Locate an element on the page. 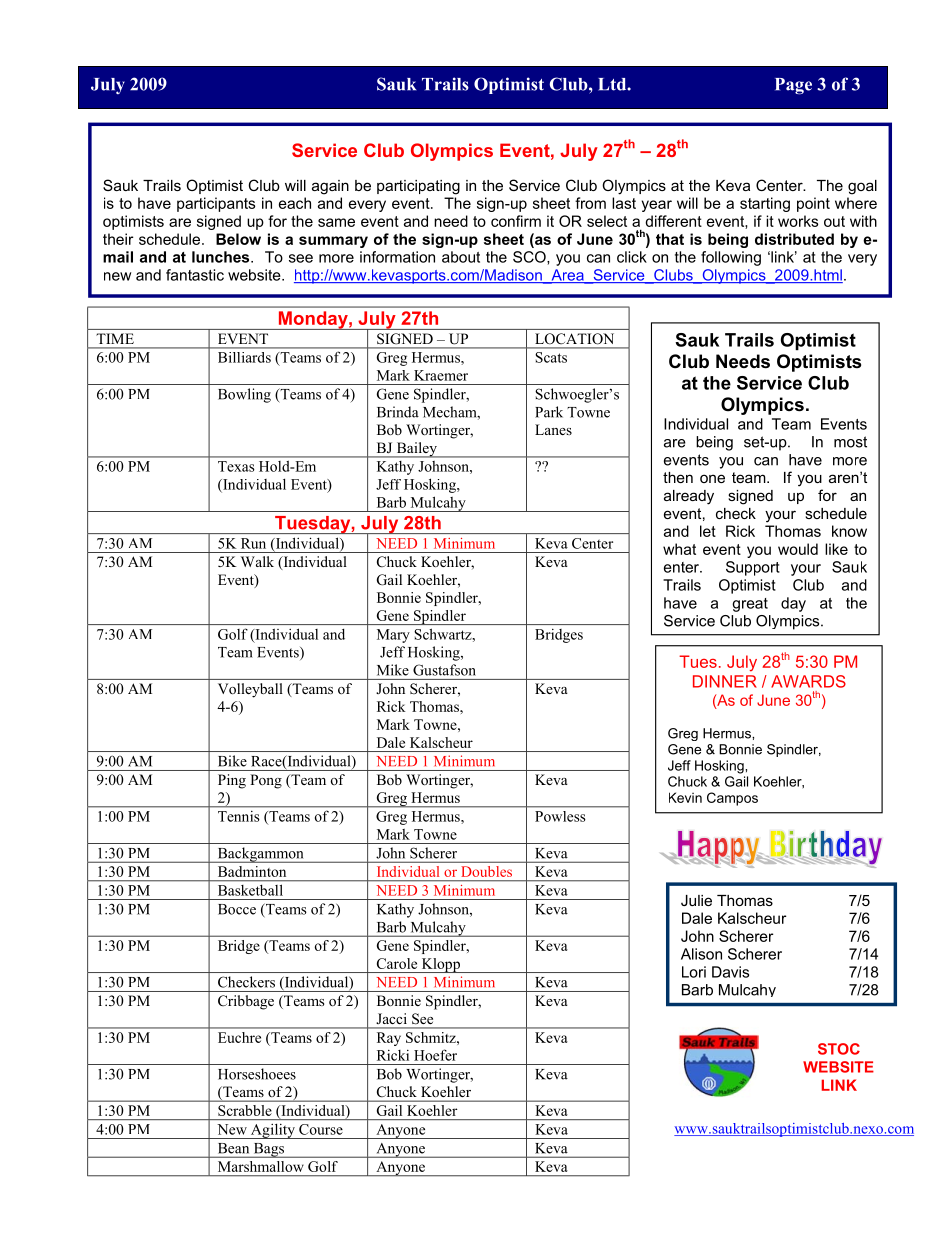 Image resolution: width=952 pixels, height=1233 pixels. Walk is located at coordinates (257, 561).
